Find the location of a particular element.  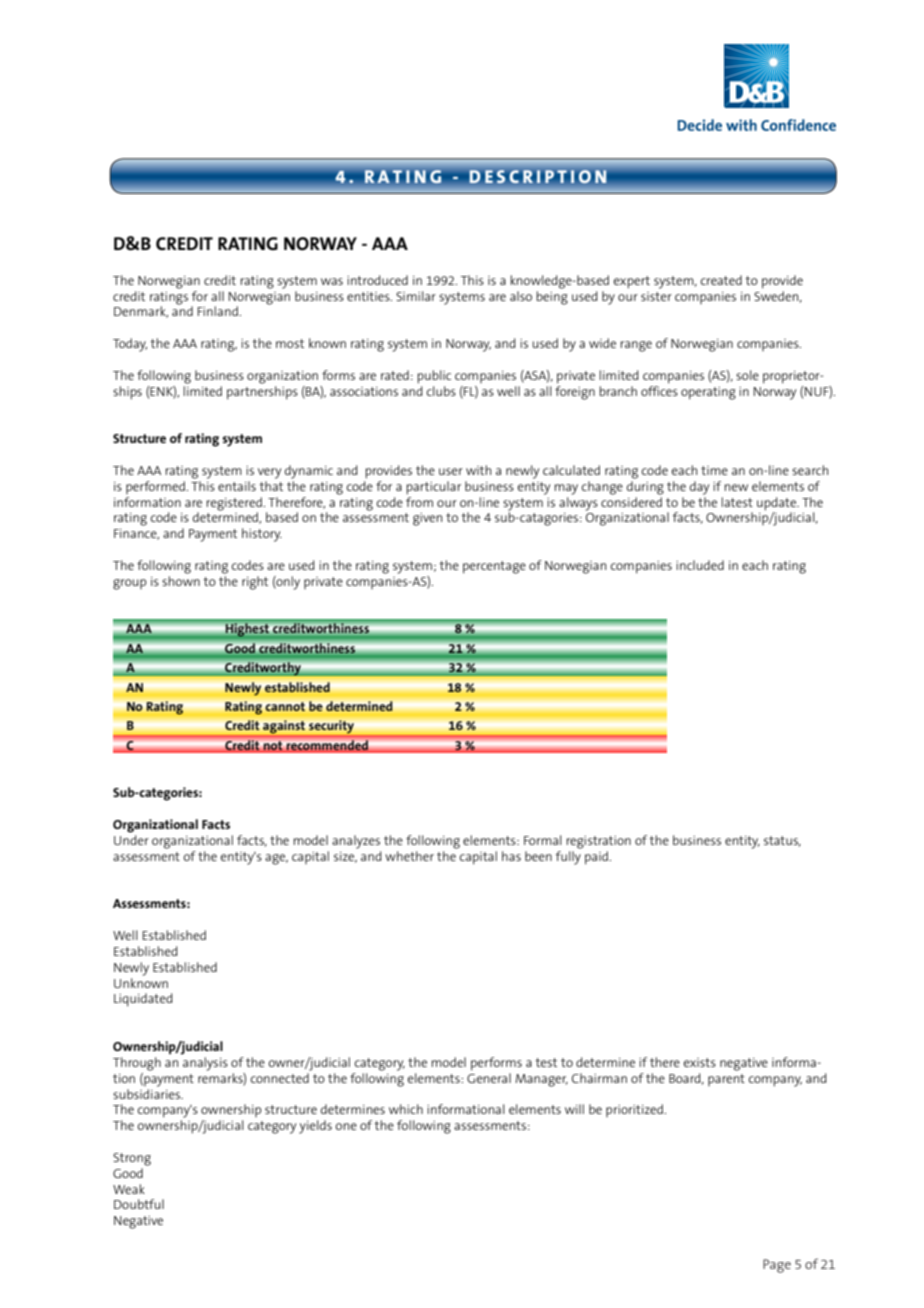

Finland is located at coordinates (219, 311).
